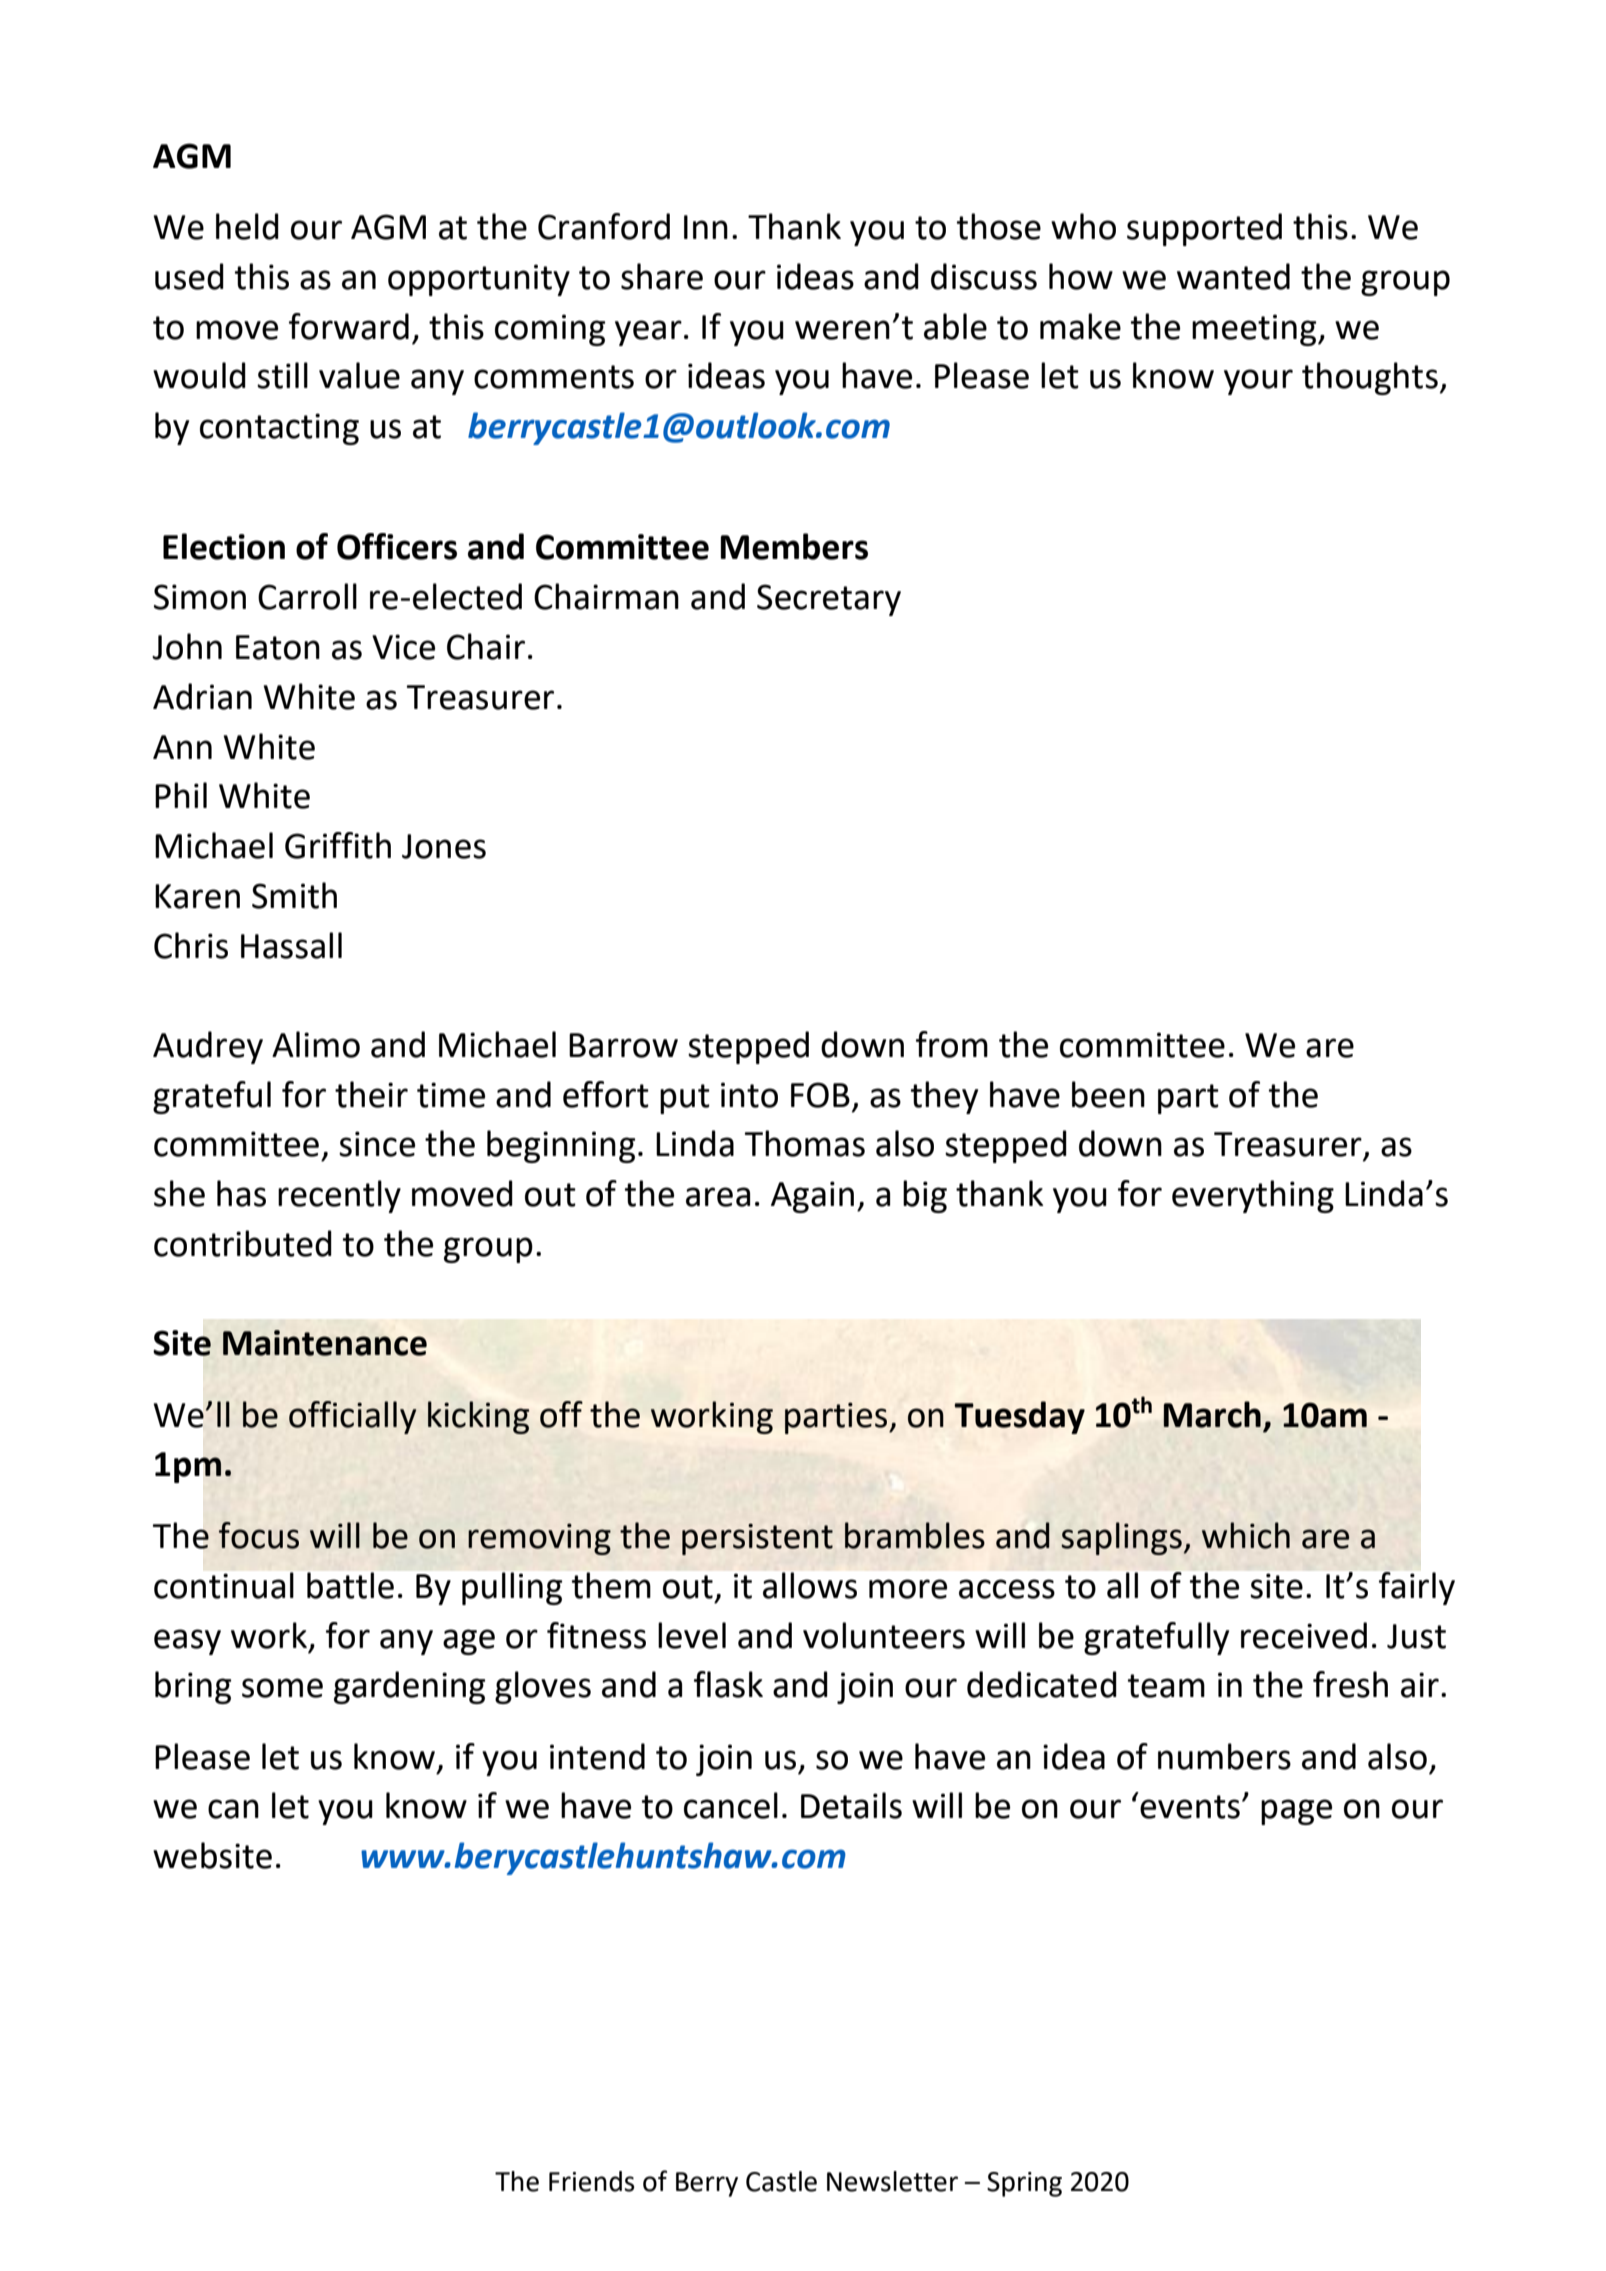 This document has height=2271, width=1606. Describe the element at coordinates (339, 1196) in the document. I see `recently` at that location.
